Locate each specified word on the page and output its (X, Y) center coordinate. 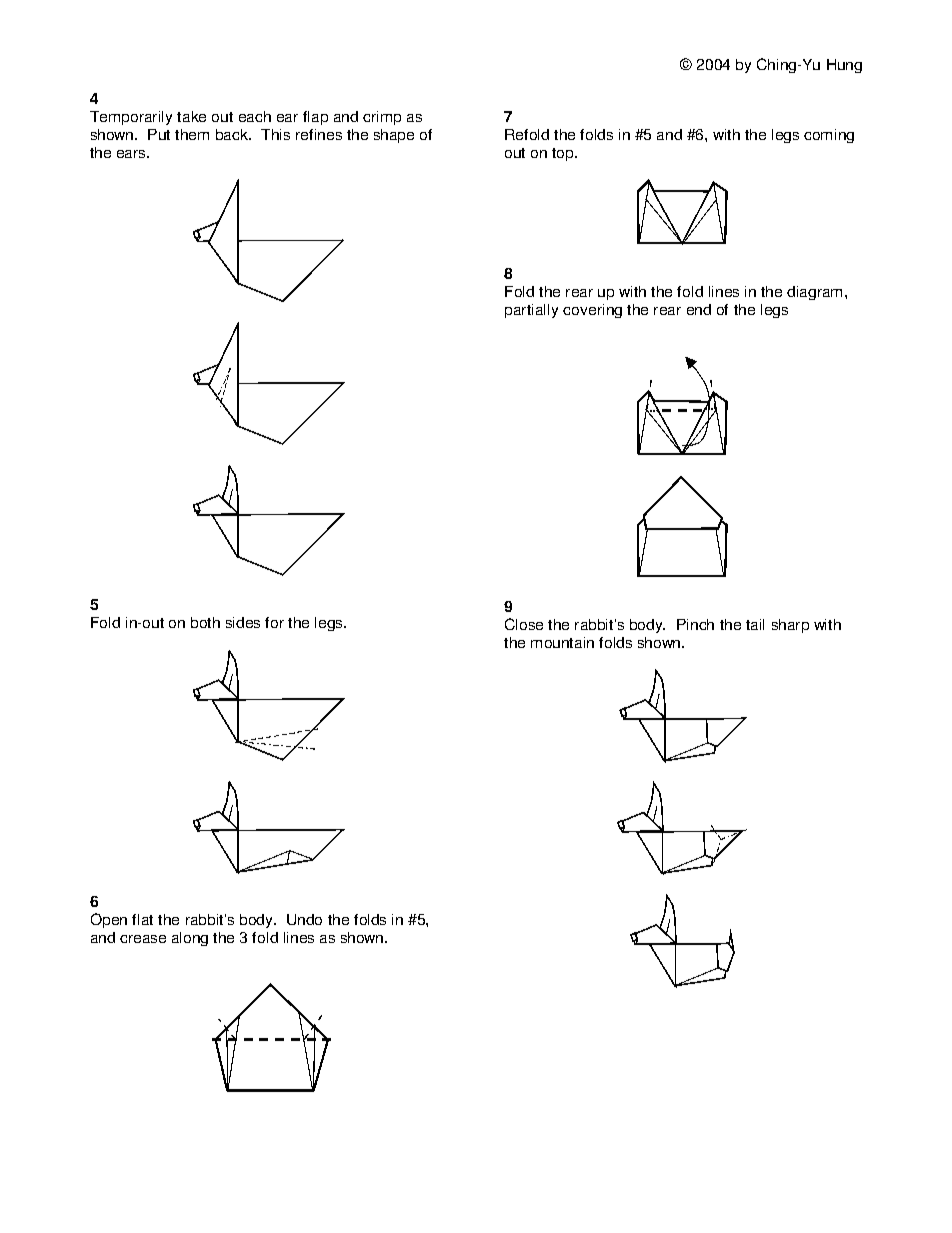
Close (524, 624)
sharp (790, 626)
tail (755, 624)
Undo (304, 919)
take (191, 116)
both (205, 622)
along (190, 939)
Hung (844, 66)
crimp (382, 118)
